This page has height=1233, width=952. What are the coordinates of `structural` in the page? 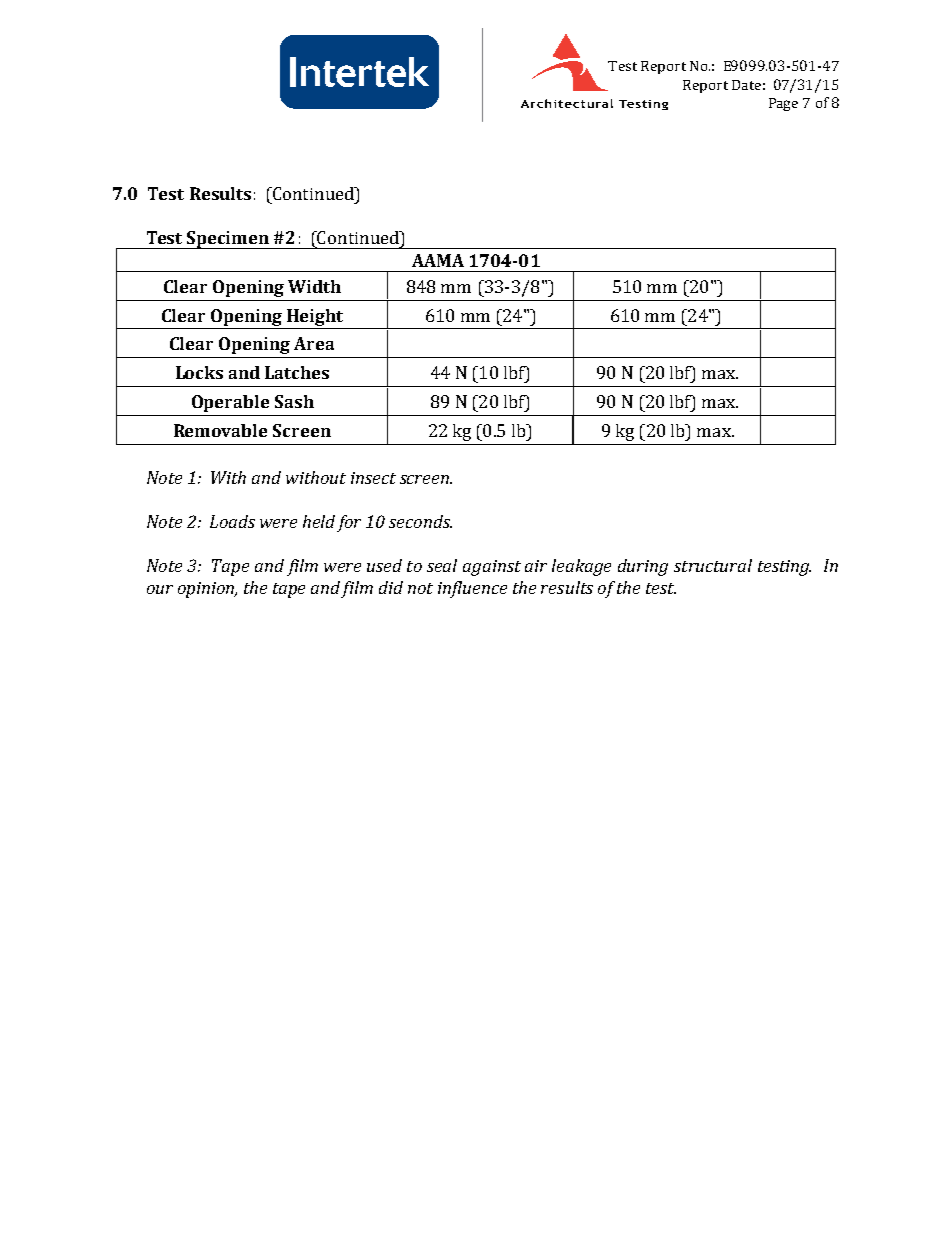 It's located at (713, 565).
